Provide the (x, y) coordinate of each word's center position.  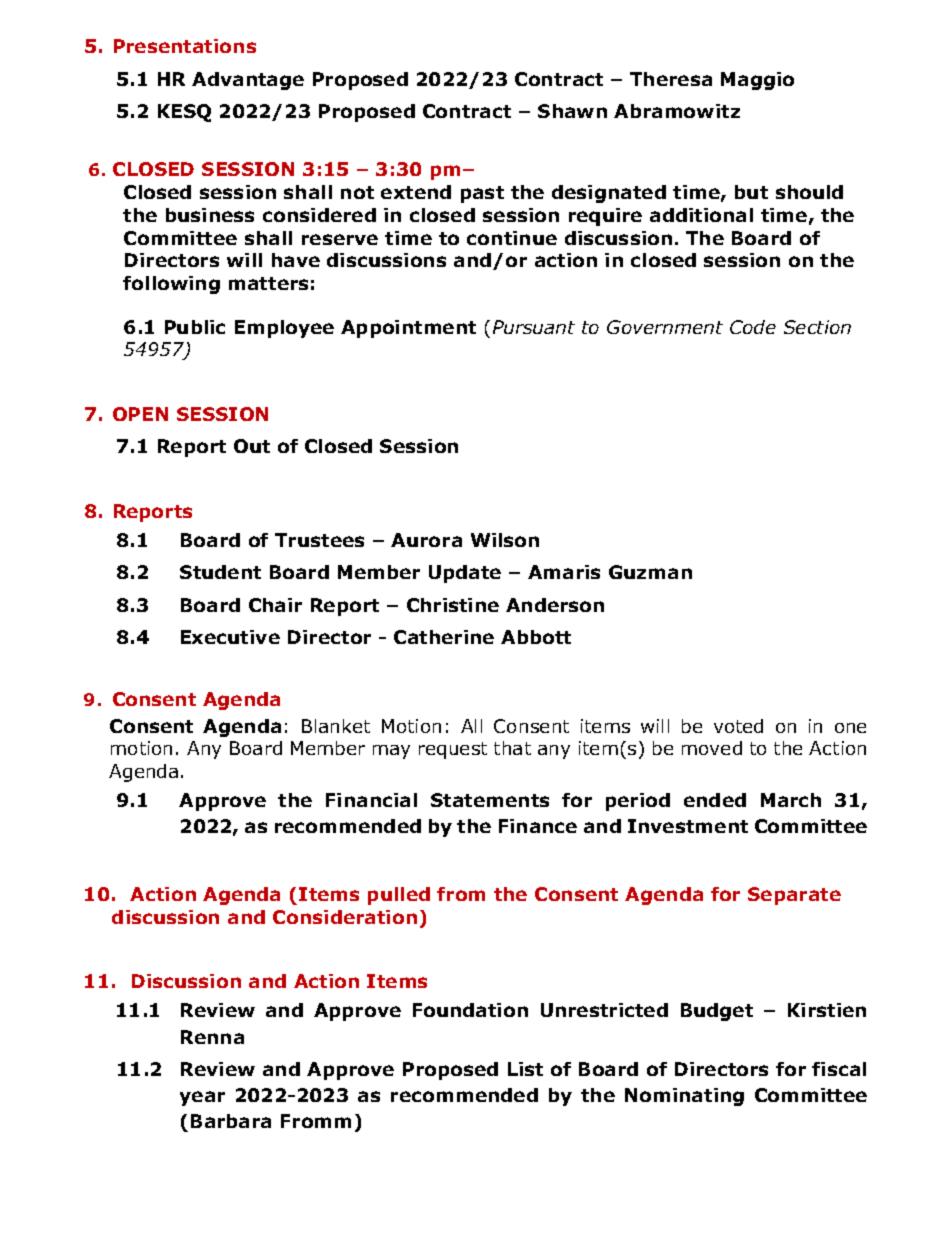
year (202, 1098)
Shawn (572, 111)
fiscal (839, 1069)
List (525, 1069)
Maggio (757, 81)
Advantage (248, 81)
